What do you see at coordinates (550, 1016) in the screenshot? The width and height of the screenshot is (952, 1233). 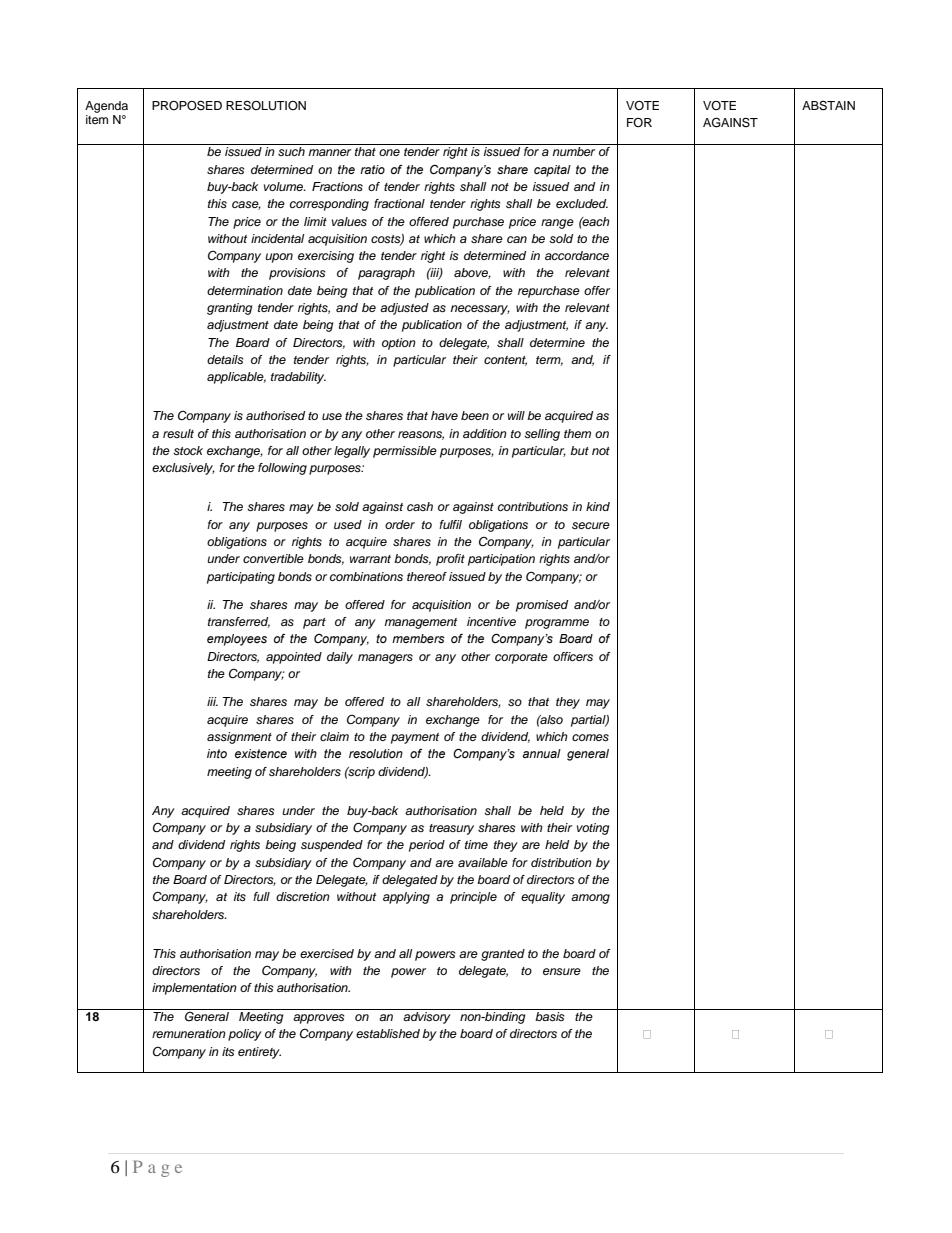 I see `basis` at bounding box center [550, 1016].
